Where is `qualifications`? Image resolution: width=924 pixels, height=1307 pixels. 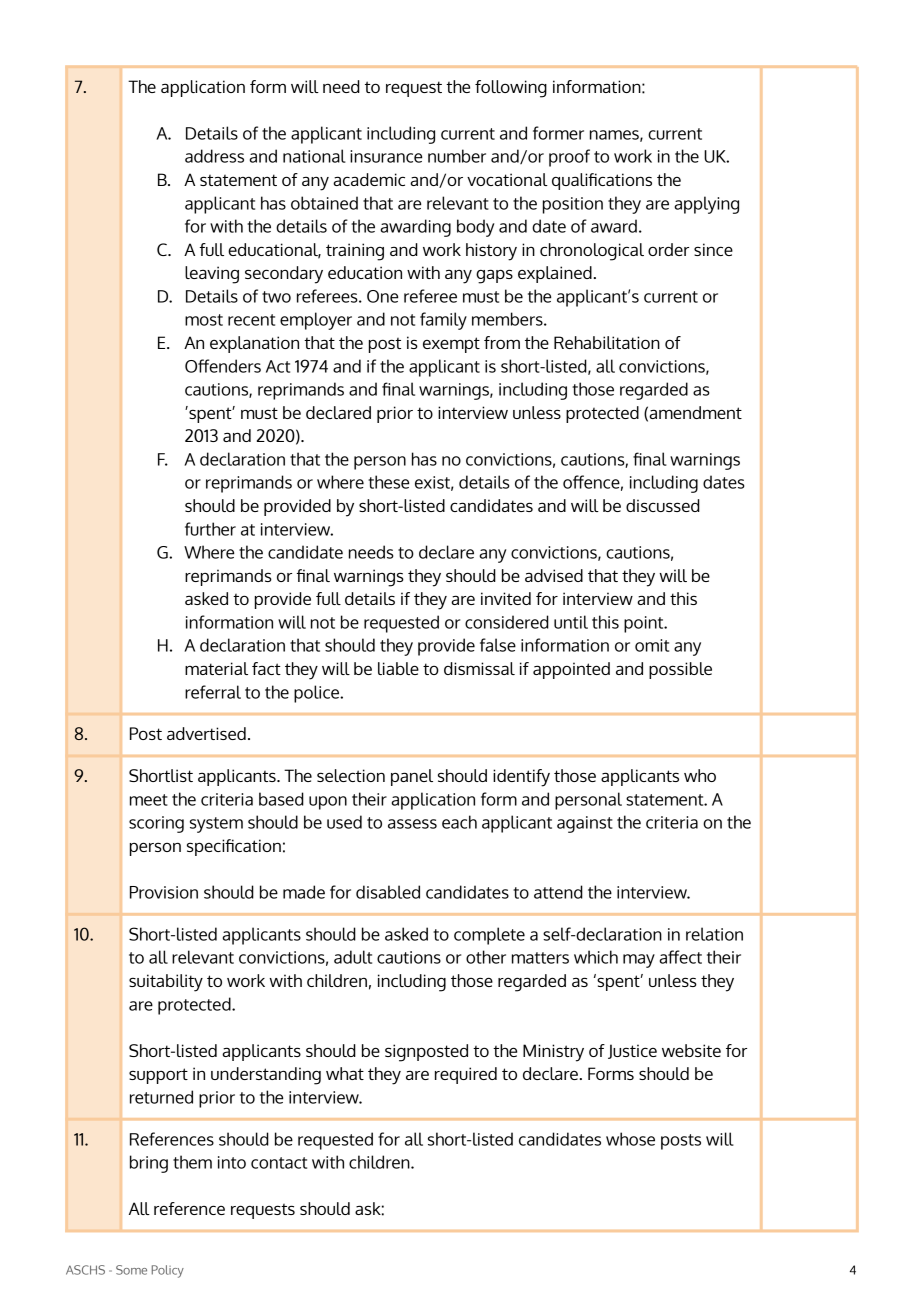
qualifications is located at coordinates (602, 181).
